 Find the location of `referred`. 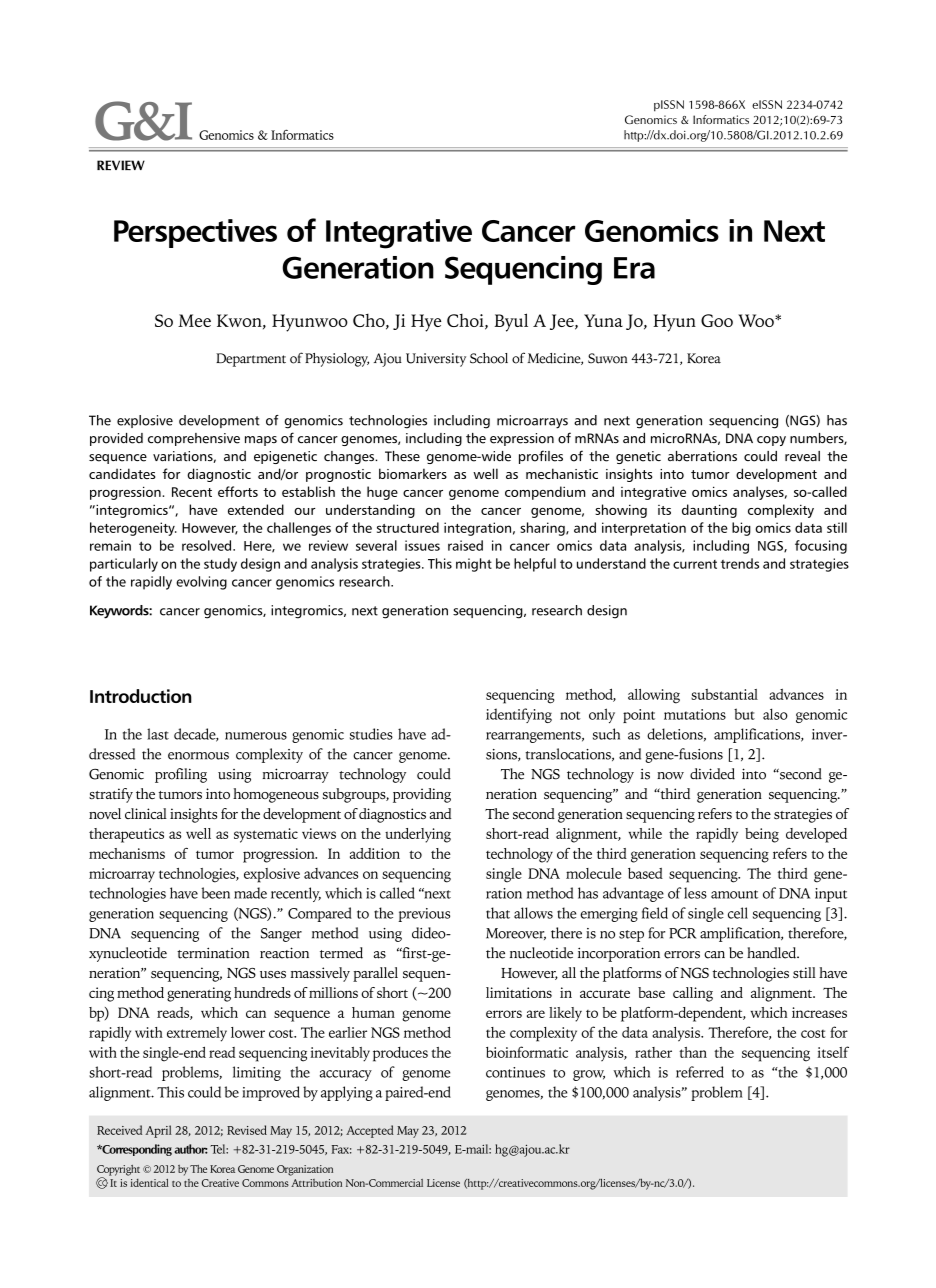

referred is located at coordinates (700, 1072).
